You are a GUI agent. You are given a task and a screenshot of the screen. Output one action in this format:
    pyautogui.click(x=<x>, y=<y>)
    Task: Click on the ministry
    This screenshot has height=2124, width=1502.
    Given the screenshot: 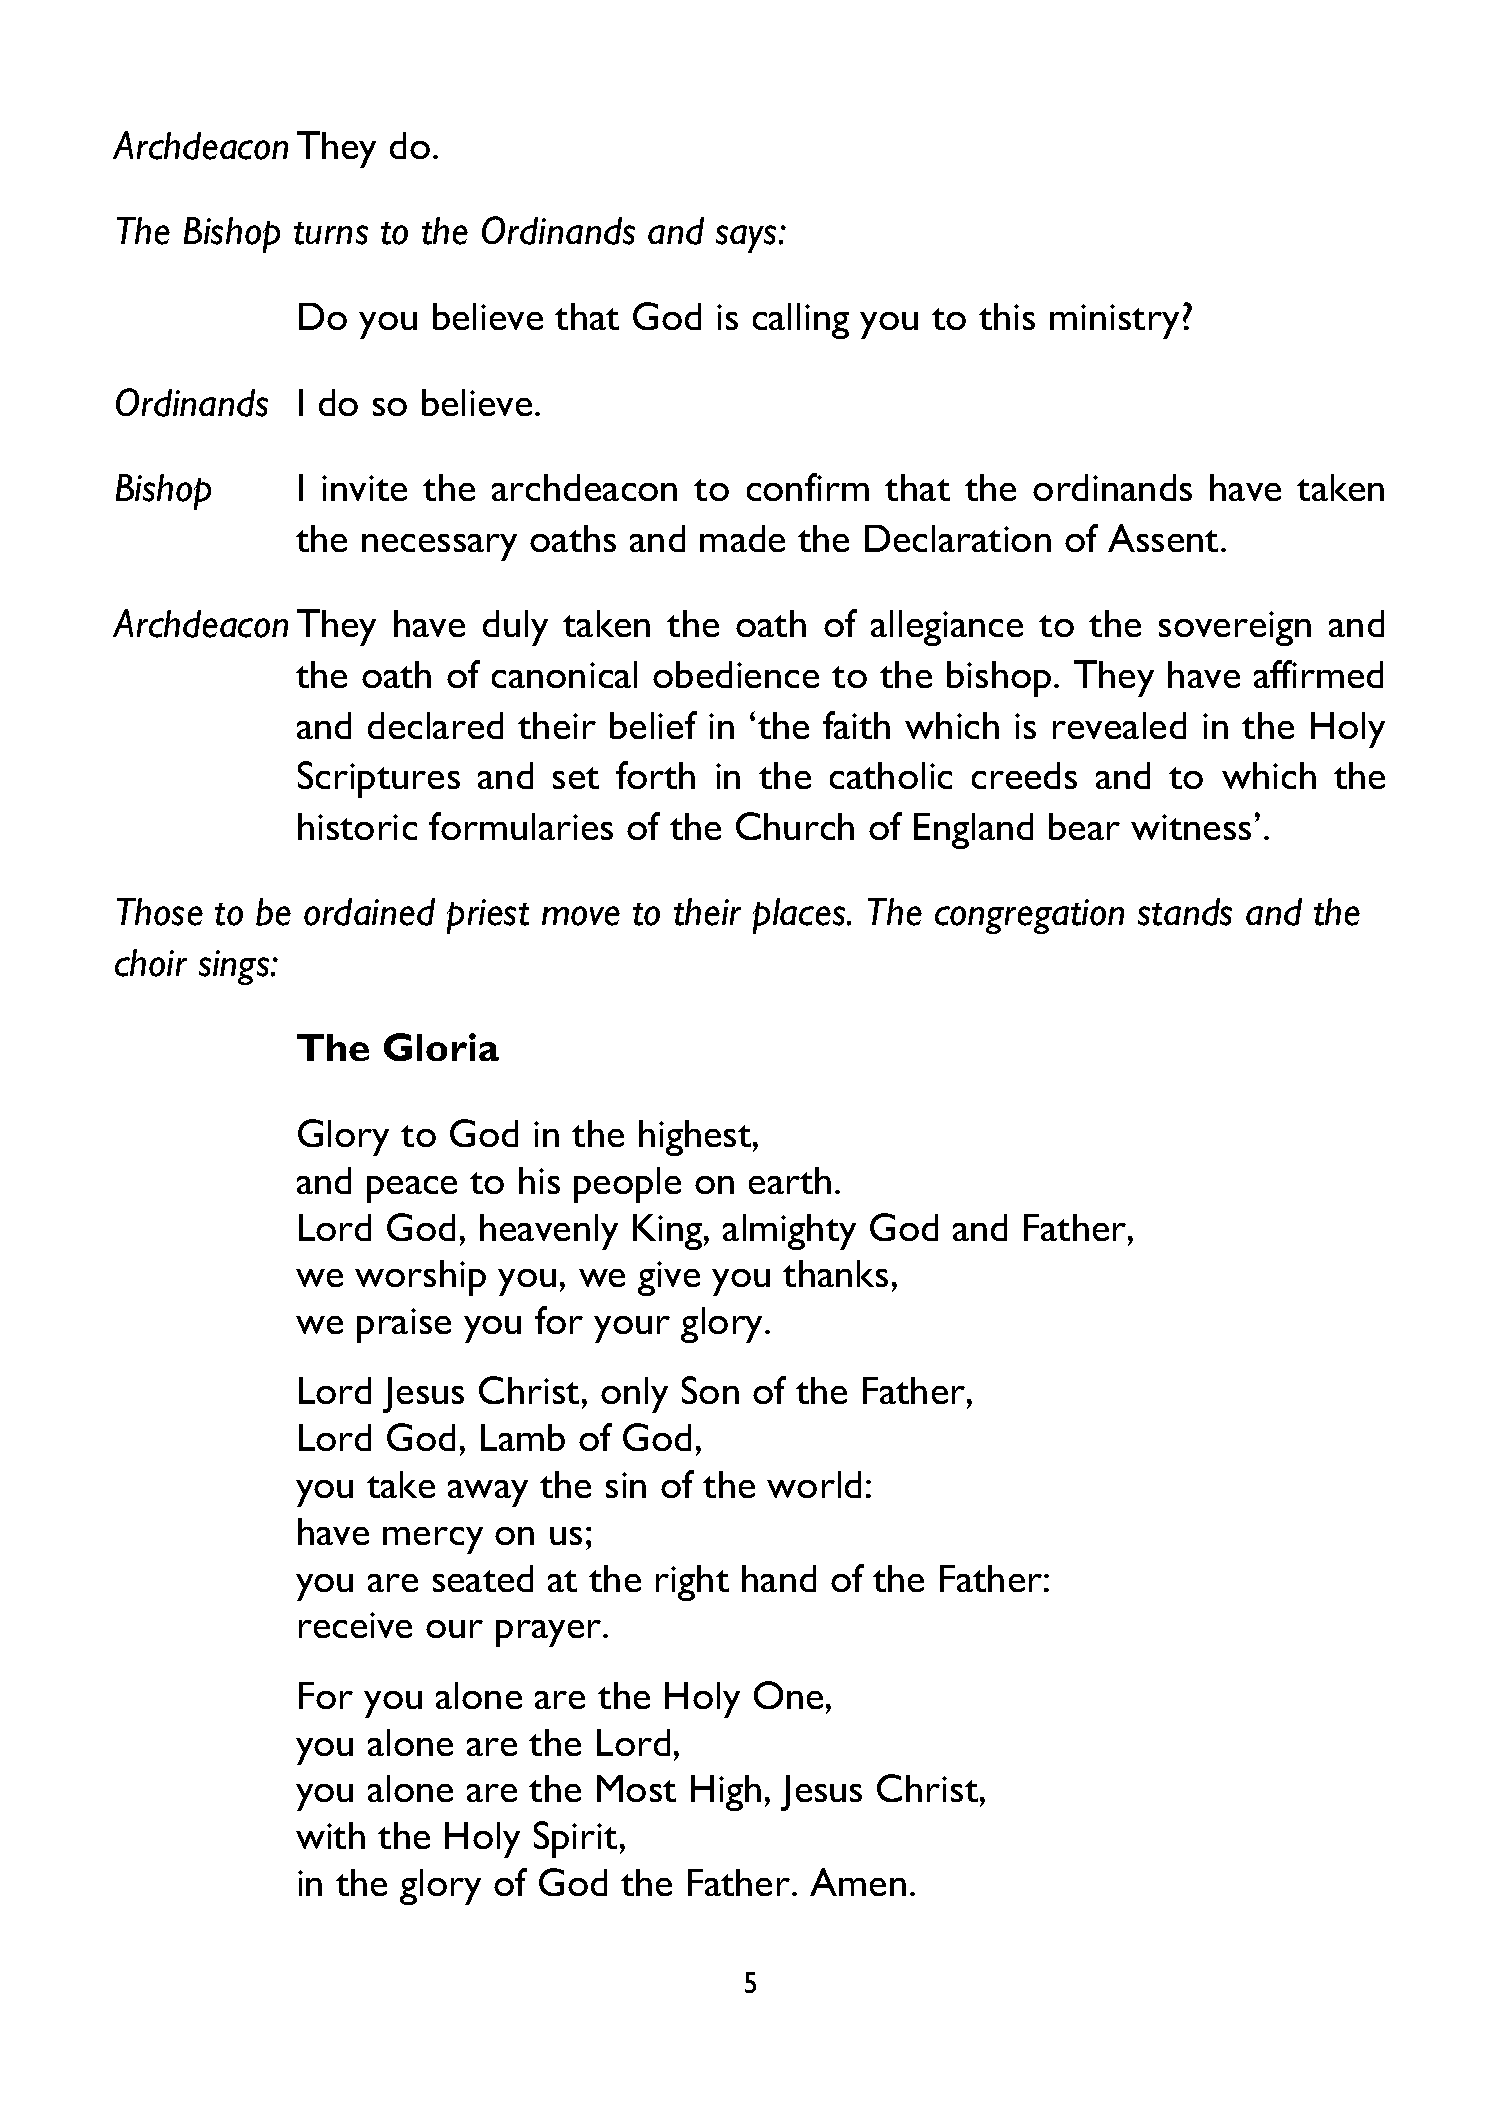 What is the action you would take?
    pyautogui.click(x=1114, y=321)
